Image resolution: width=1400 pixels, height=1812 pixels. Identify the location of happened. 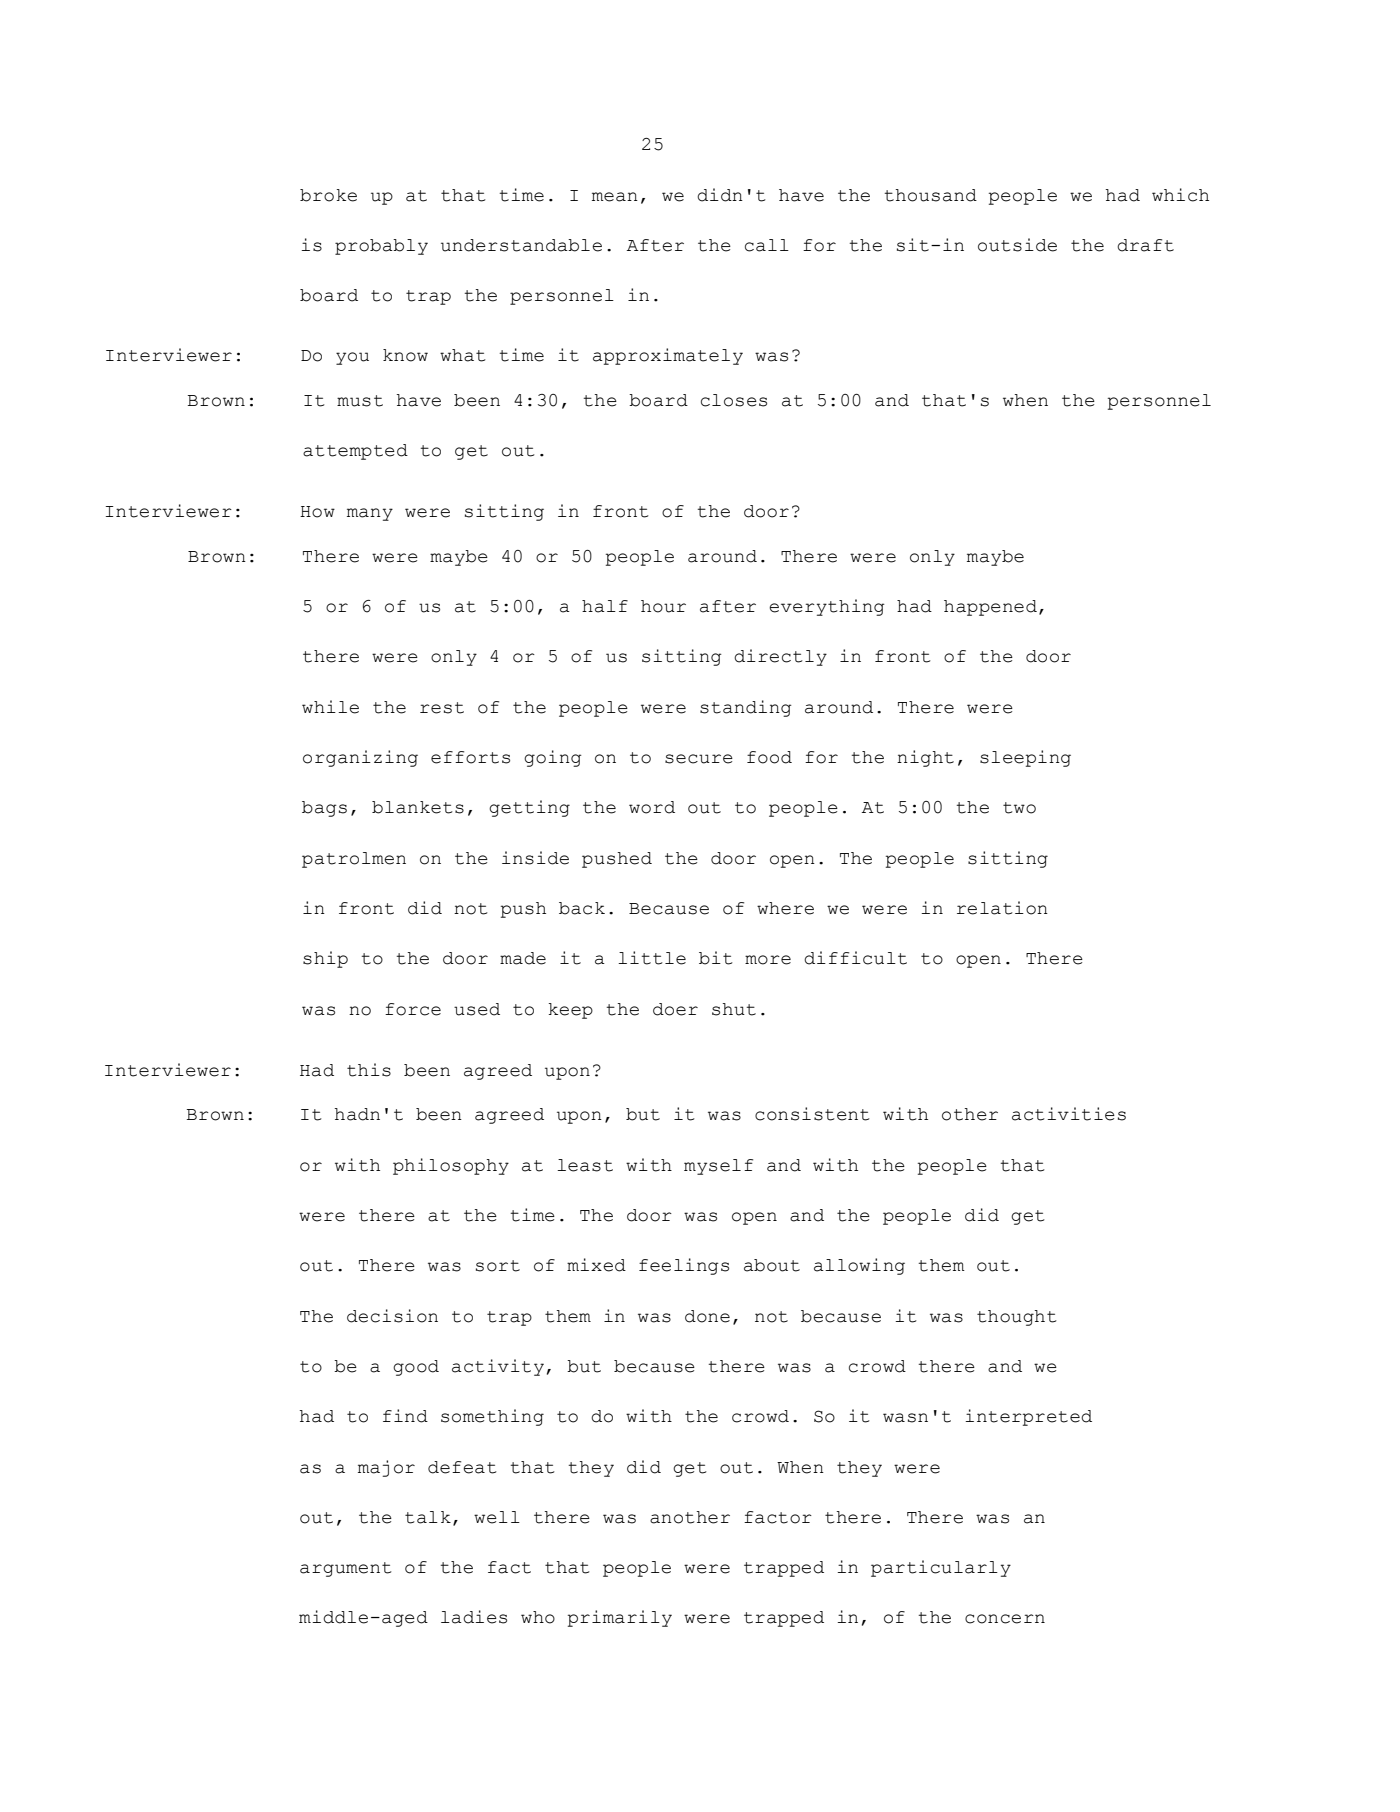
(990, 608).
